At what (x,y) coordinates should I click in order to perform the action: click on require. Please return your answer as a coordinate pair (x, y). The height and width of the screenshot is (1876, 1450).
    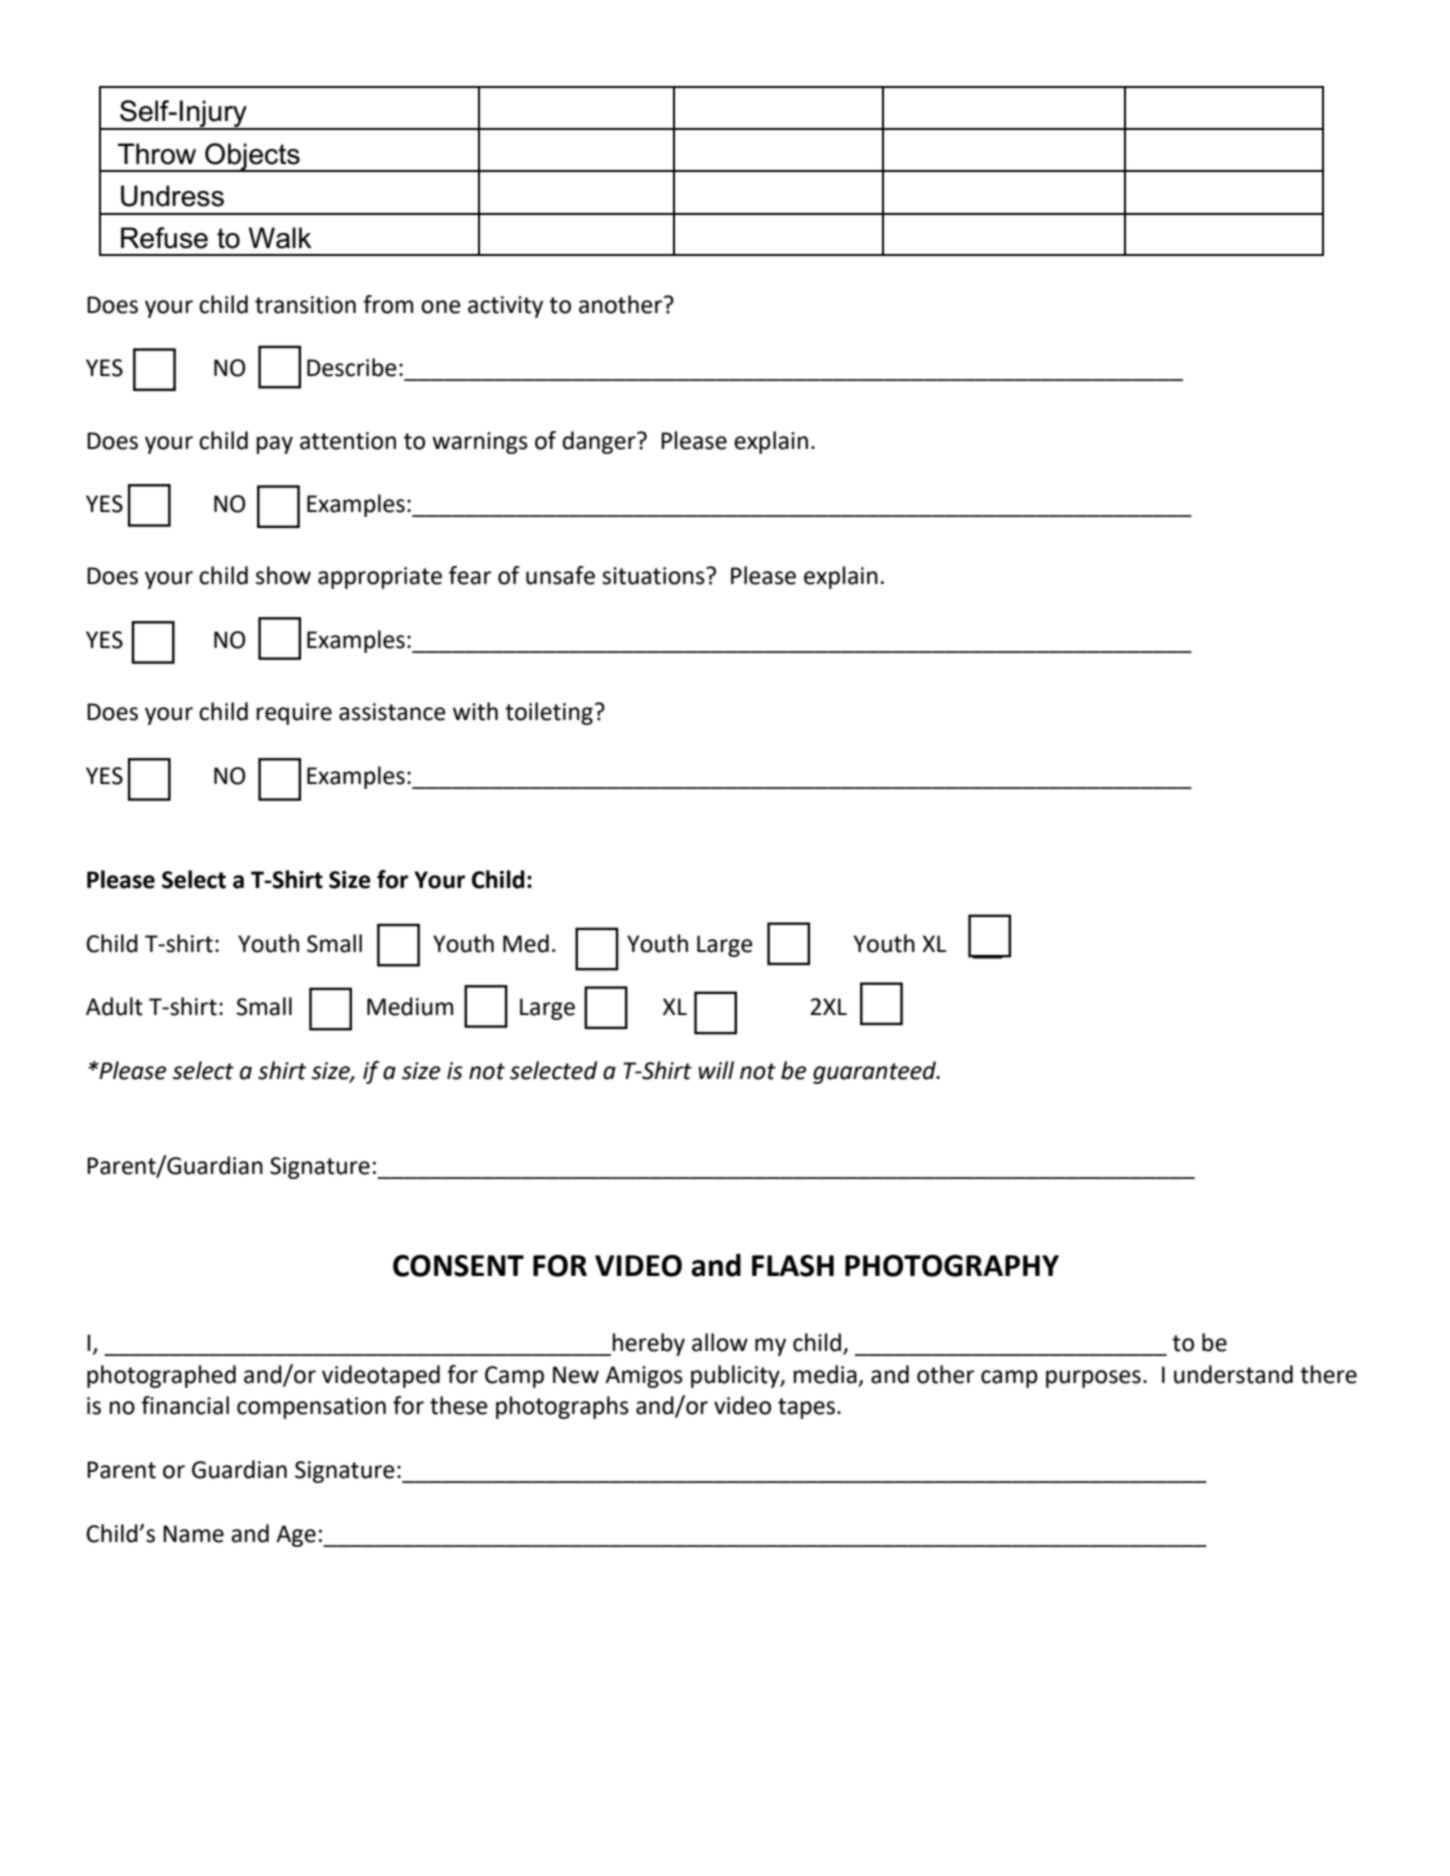
    Looking at the image, I should click on (294, 714).
